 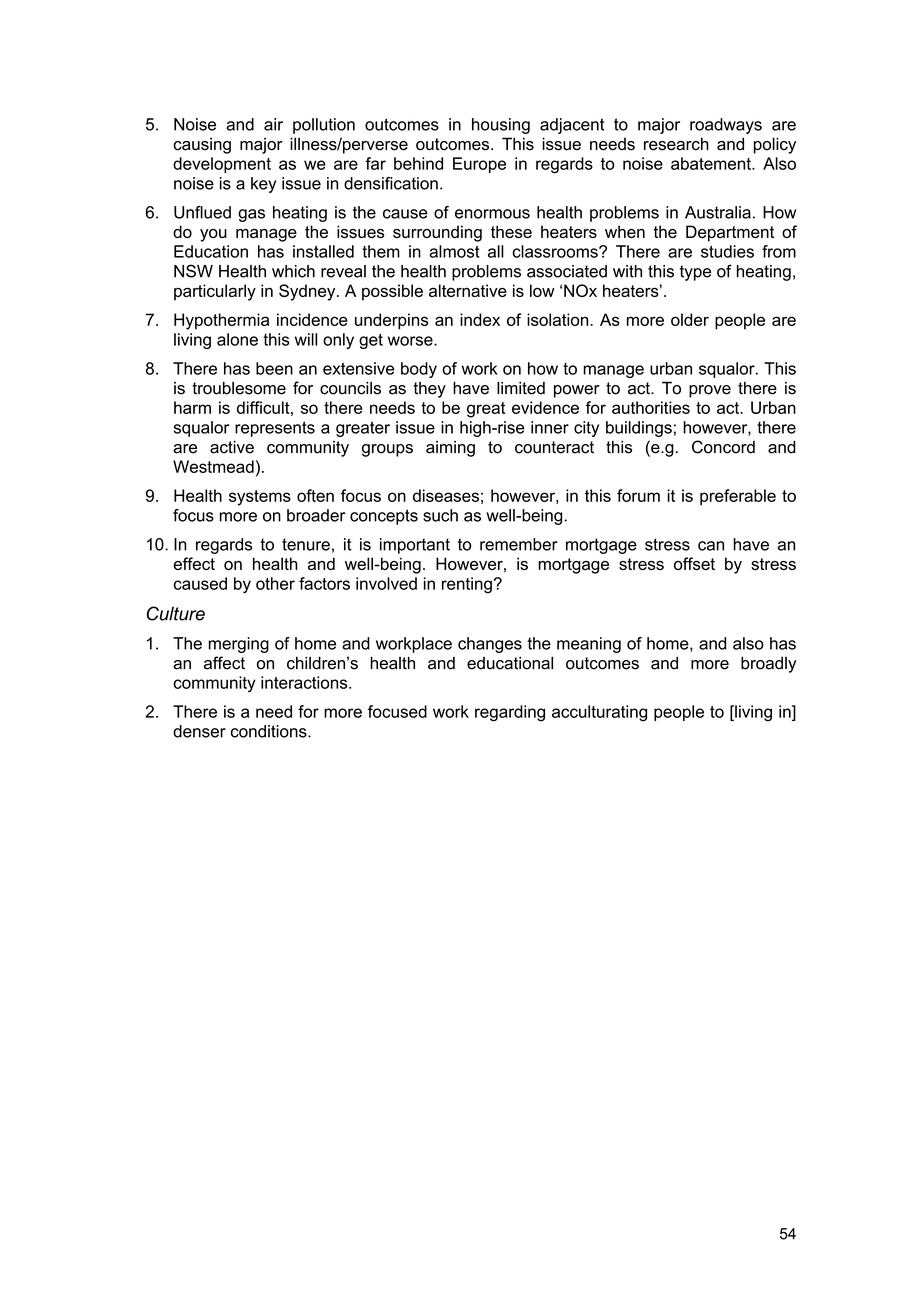 I want to click on conditions, so click(x=270, y=731).
